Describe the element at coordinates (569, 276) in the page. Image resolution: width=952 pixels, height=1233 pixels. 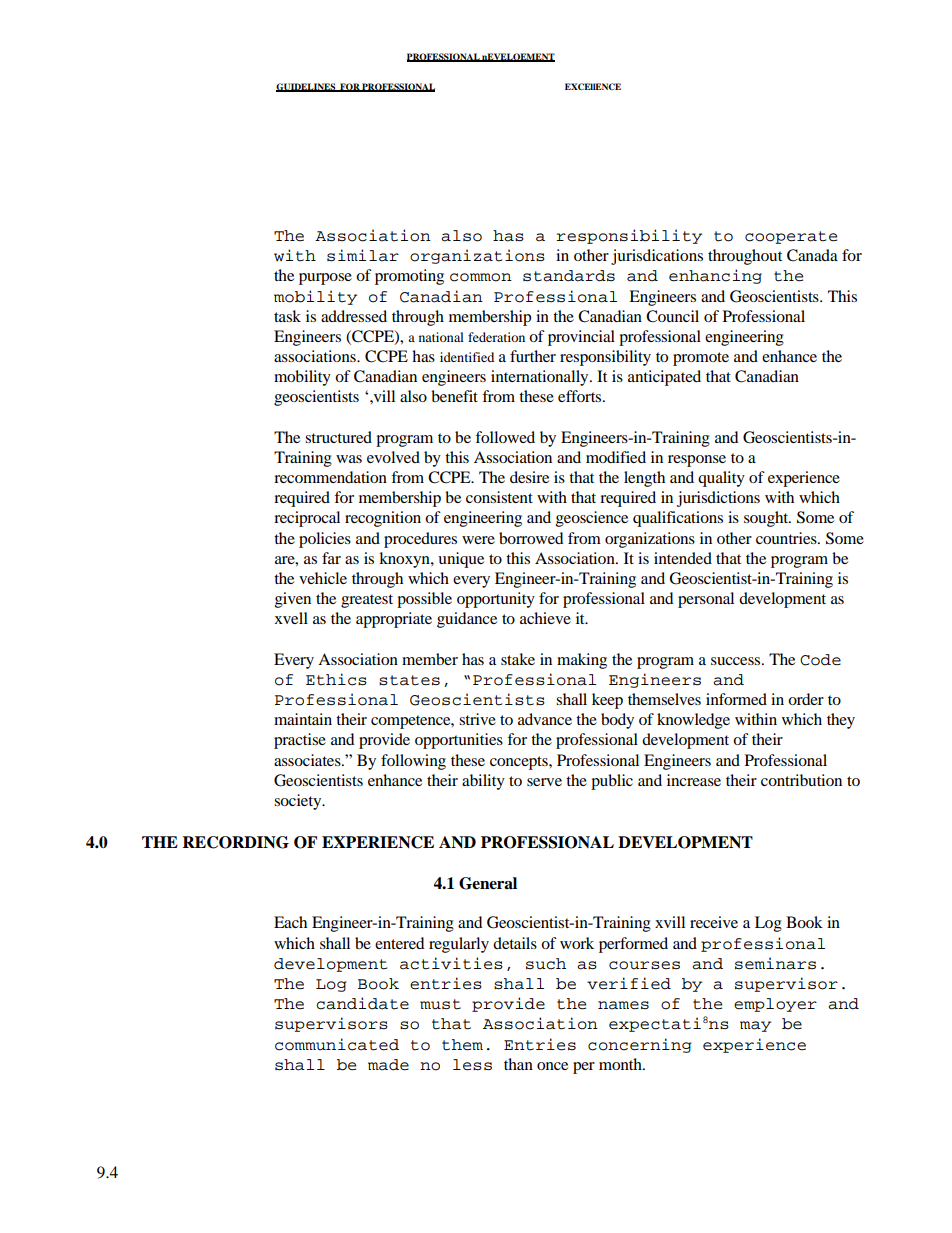
I see `standards` at that location.
